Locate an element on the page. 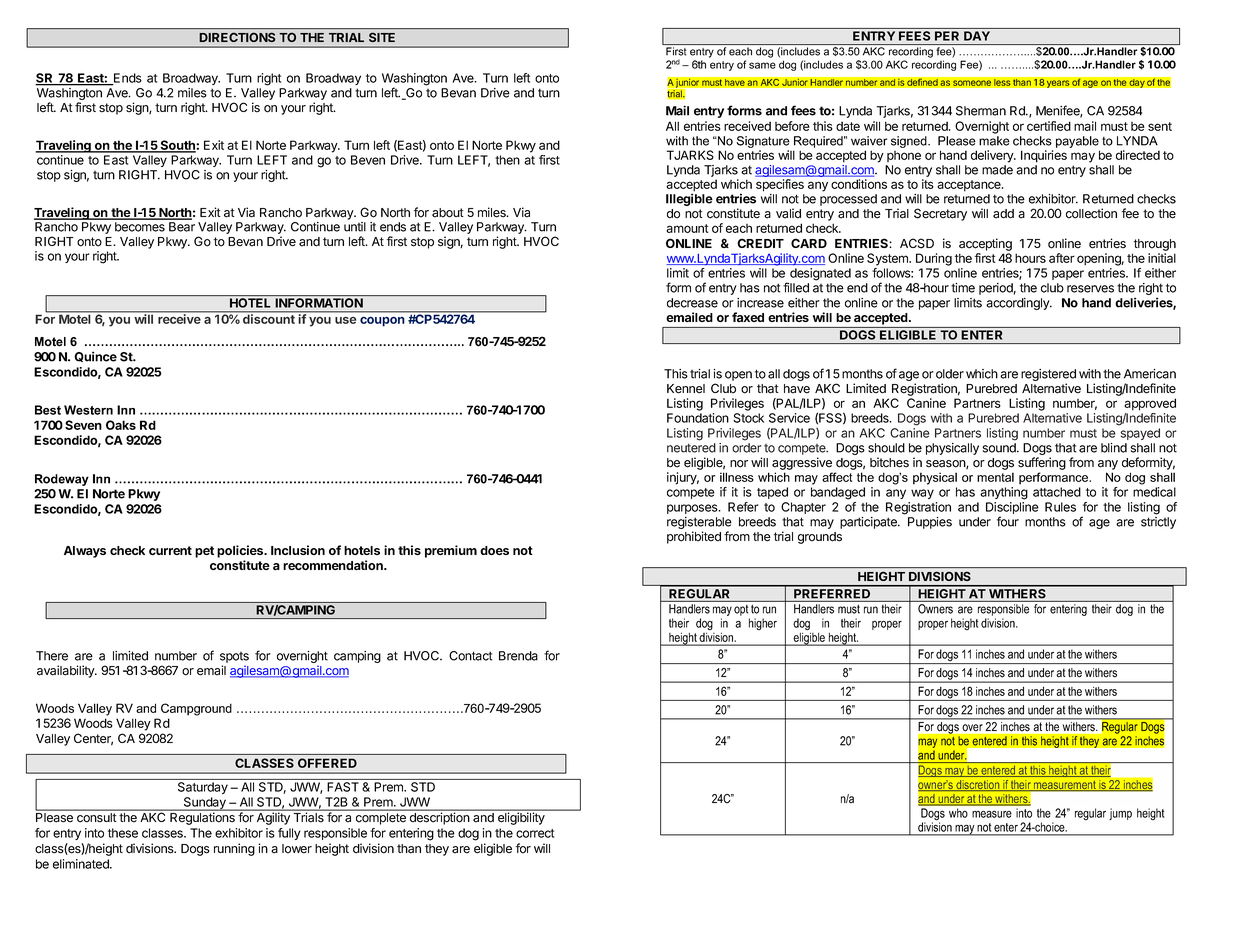 The height and width of the page is (952, 1233). DIRECTIONS is located at coordinates (237, 37).
